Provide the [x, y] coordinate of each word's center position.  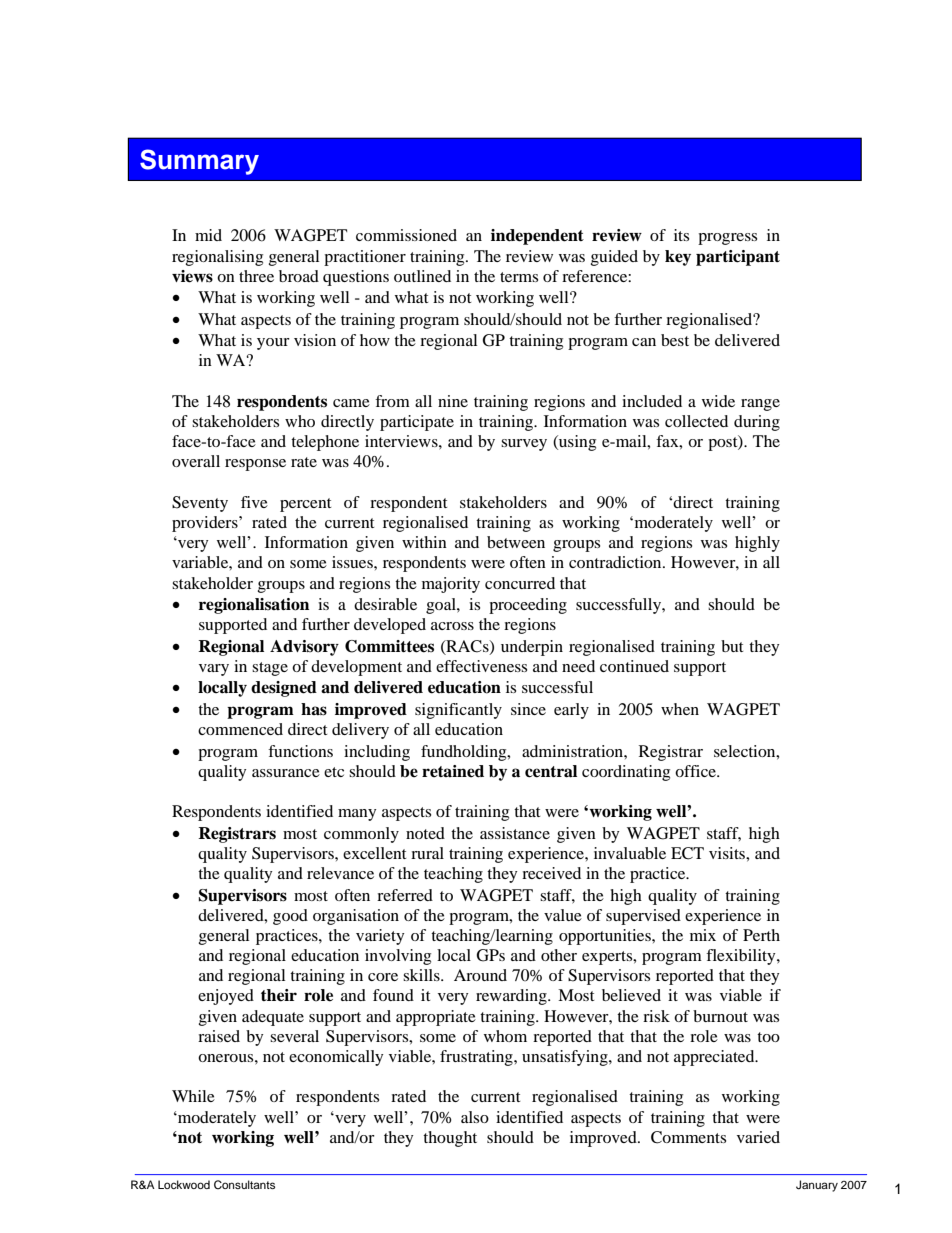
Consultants [244, 1185]
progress [727, 239]
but [732, 646]
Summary [199, 162]
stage [270, 669]
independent [537, 237]
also [475, 1117]
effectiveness [481, 666]
